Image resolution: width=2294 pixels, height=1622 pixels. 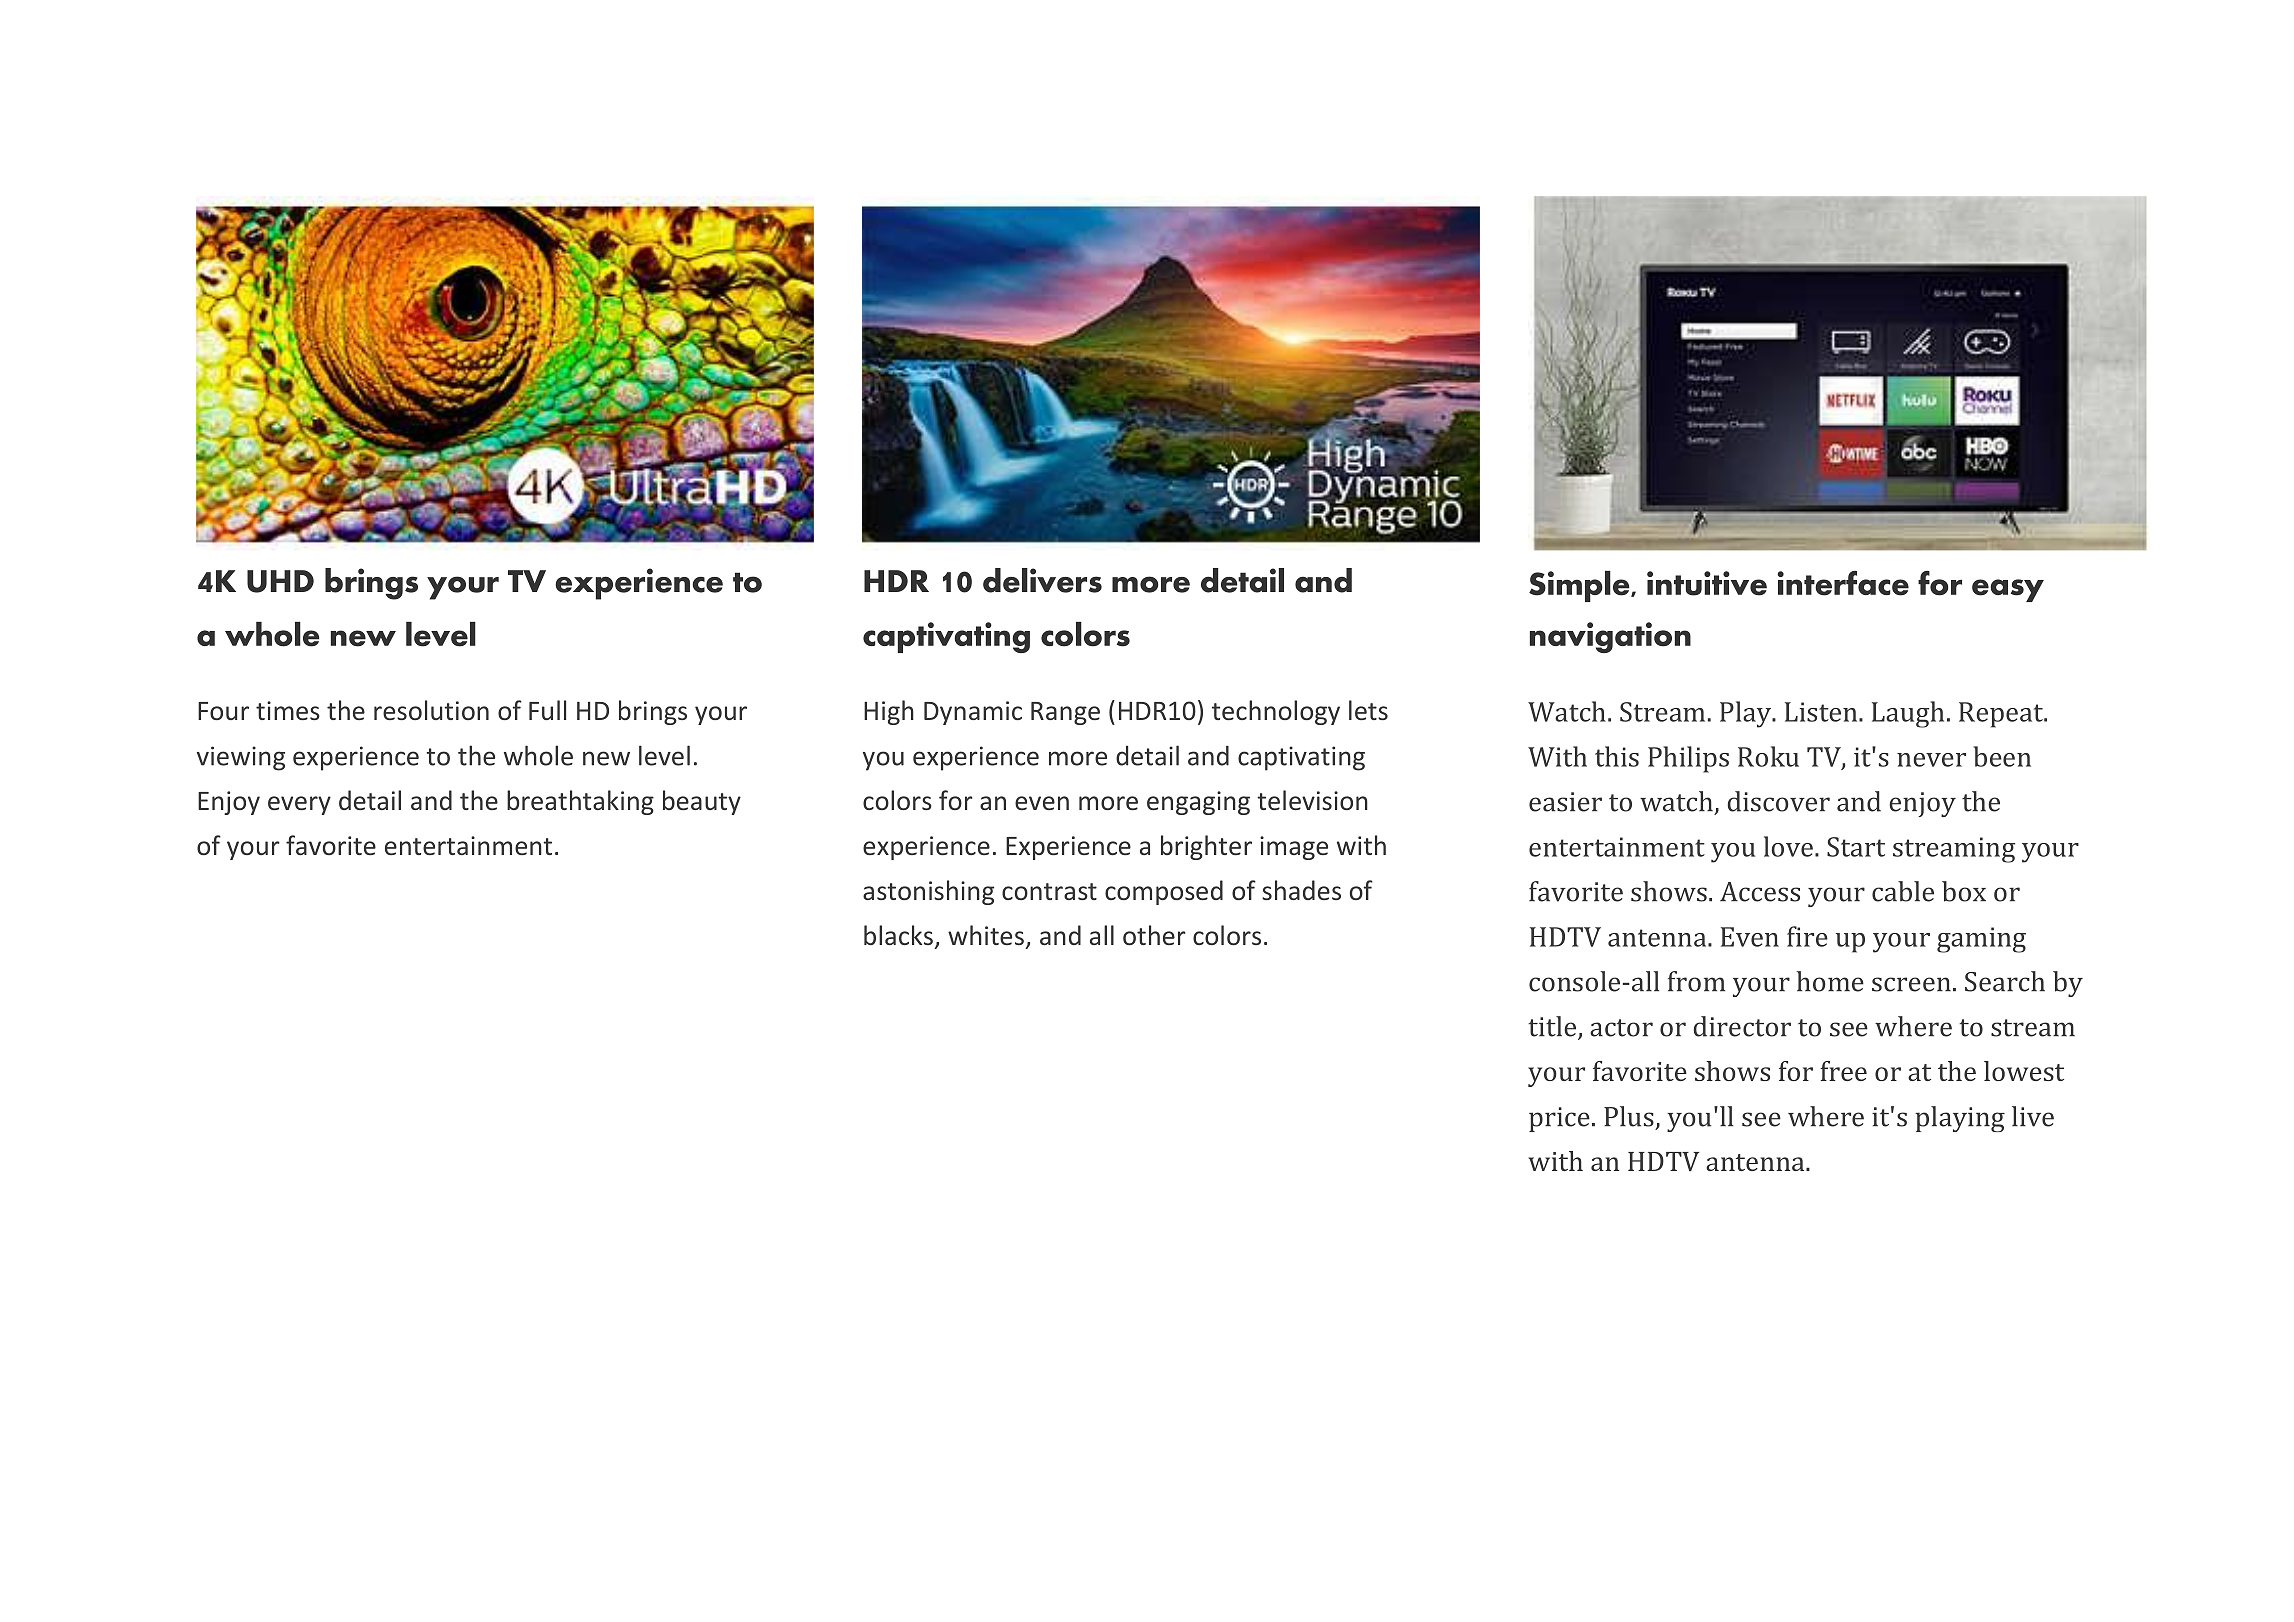 I want to click on interface, so click(x=1843, y=583).
